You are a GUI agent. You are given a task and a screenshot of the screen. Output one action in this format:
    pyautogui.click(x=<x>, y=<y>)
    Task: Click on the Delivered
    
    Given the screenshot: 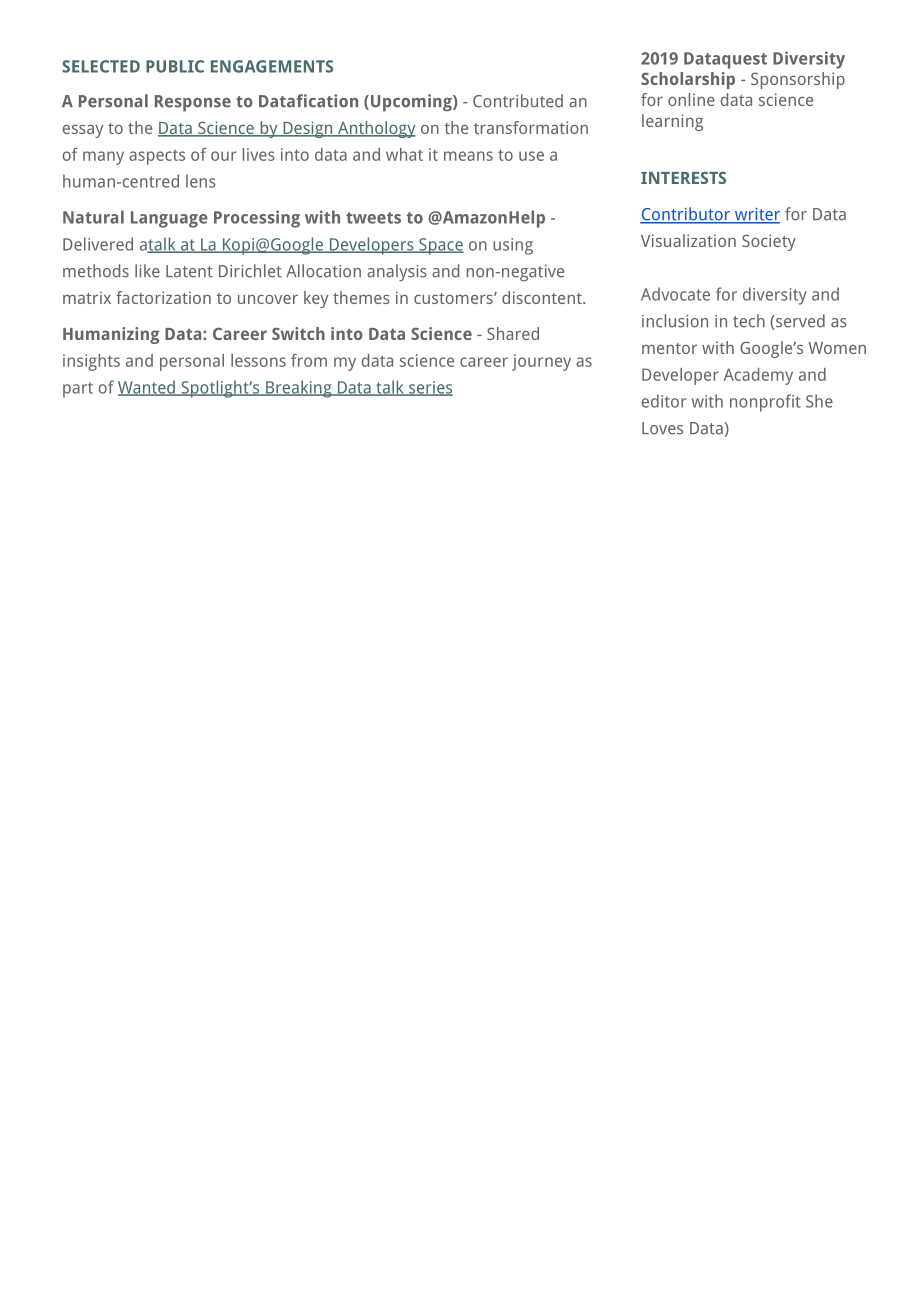 What is the action you would take?
    pyautogui.click(x=98, y=244)
